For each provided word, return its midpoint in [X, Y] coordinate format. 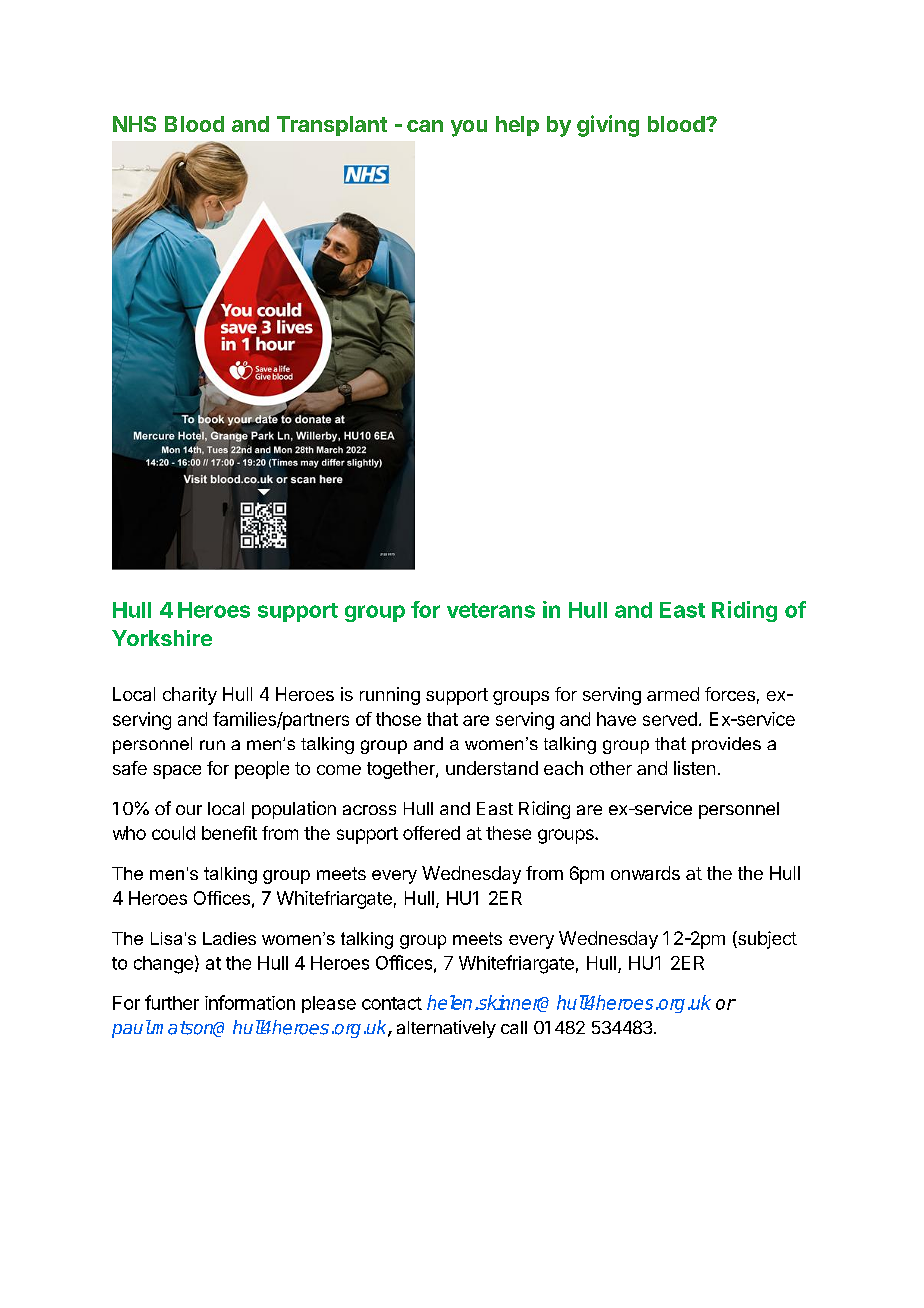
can [425, 126]
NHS [134, 124]
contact [392, 1003]
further [172, 1002]
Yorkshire [162, 638]
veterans [491, 610]
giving [608, 126]
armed [673, 694]
